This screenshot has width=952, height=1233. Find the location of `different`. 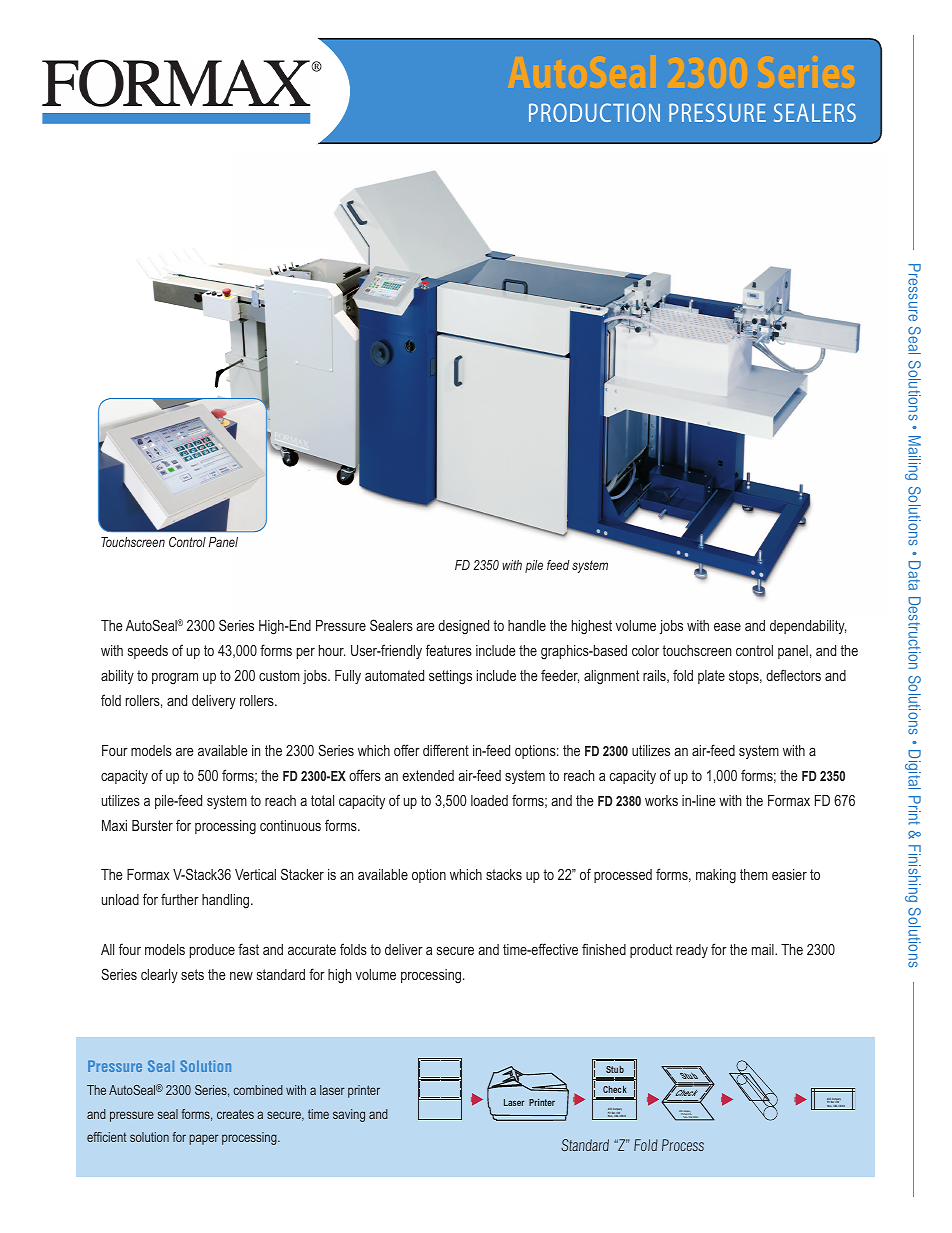

different is located at coordinates (446, 750).
